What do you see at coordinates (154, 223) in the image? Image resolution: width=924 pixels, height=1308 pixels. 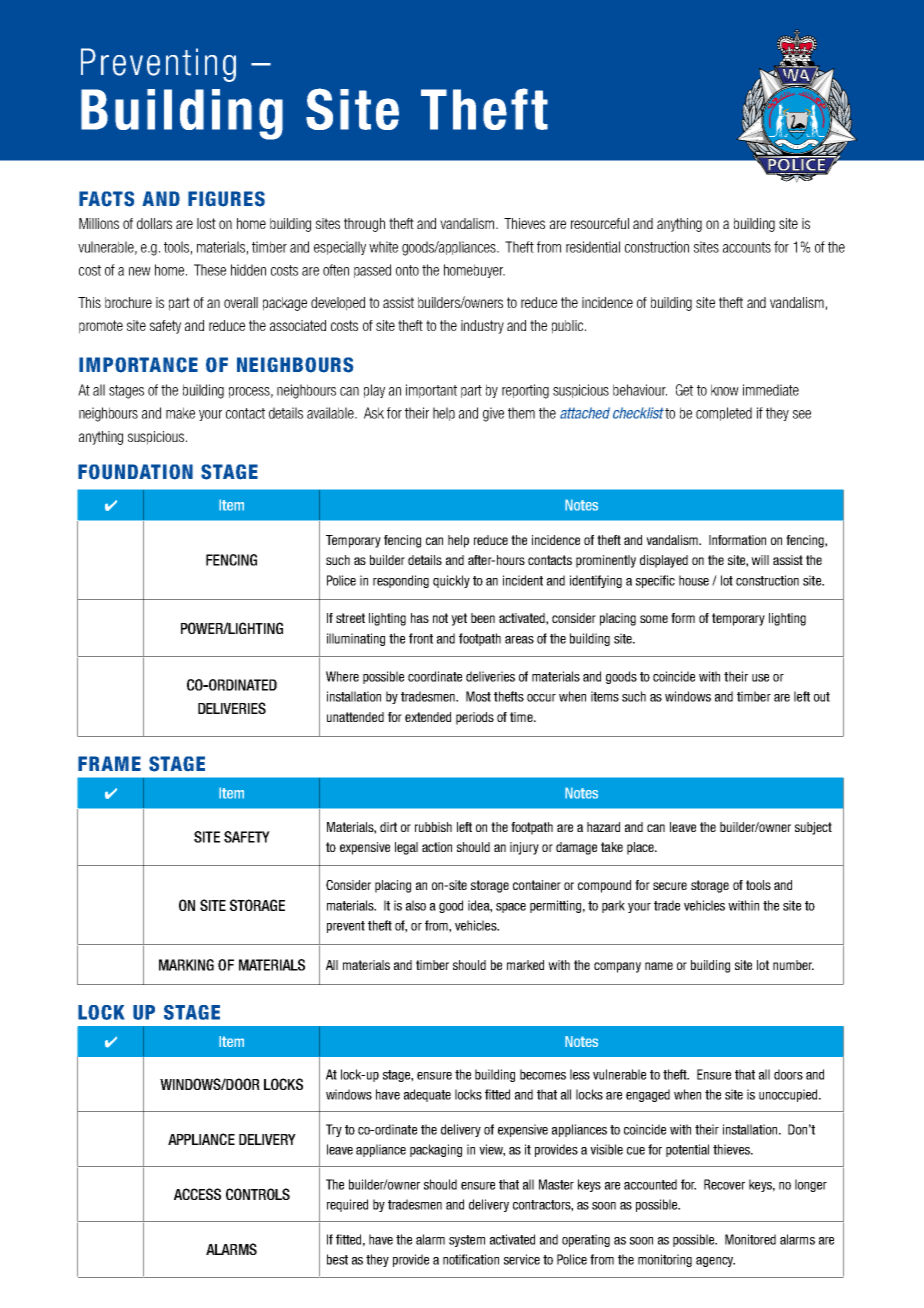 I see `dollars` at bounding box center [154, 223].
